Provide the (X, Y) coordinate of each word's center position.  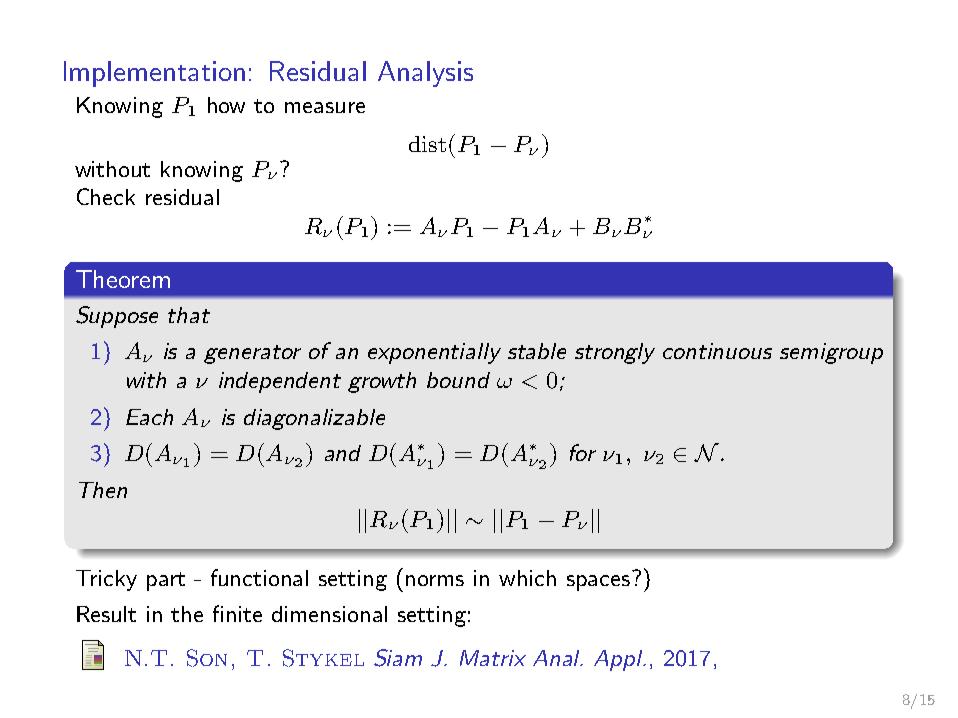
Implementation (154, 74)
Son (207, 658)
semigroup (831, 353)
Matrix (493, 658)
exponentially (434, 353)
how (226, 105)
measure (325, 107)
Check (106, 196)
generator (252, 354)
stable (537, 351)
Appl (619, 660)
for (583, 452)
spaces (598, 583)
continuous (717, 351)
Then (103, 490)
